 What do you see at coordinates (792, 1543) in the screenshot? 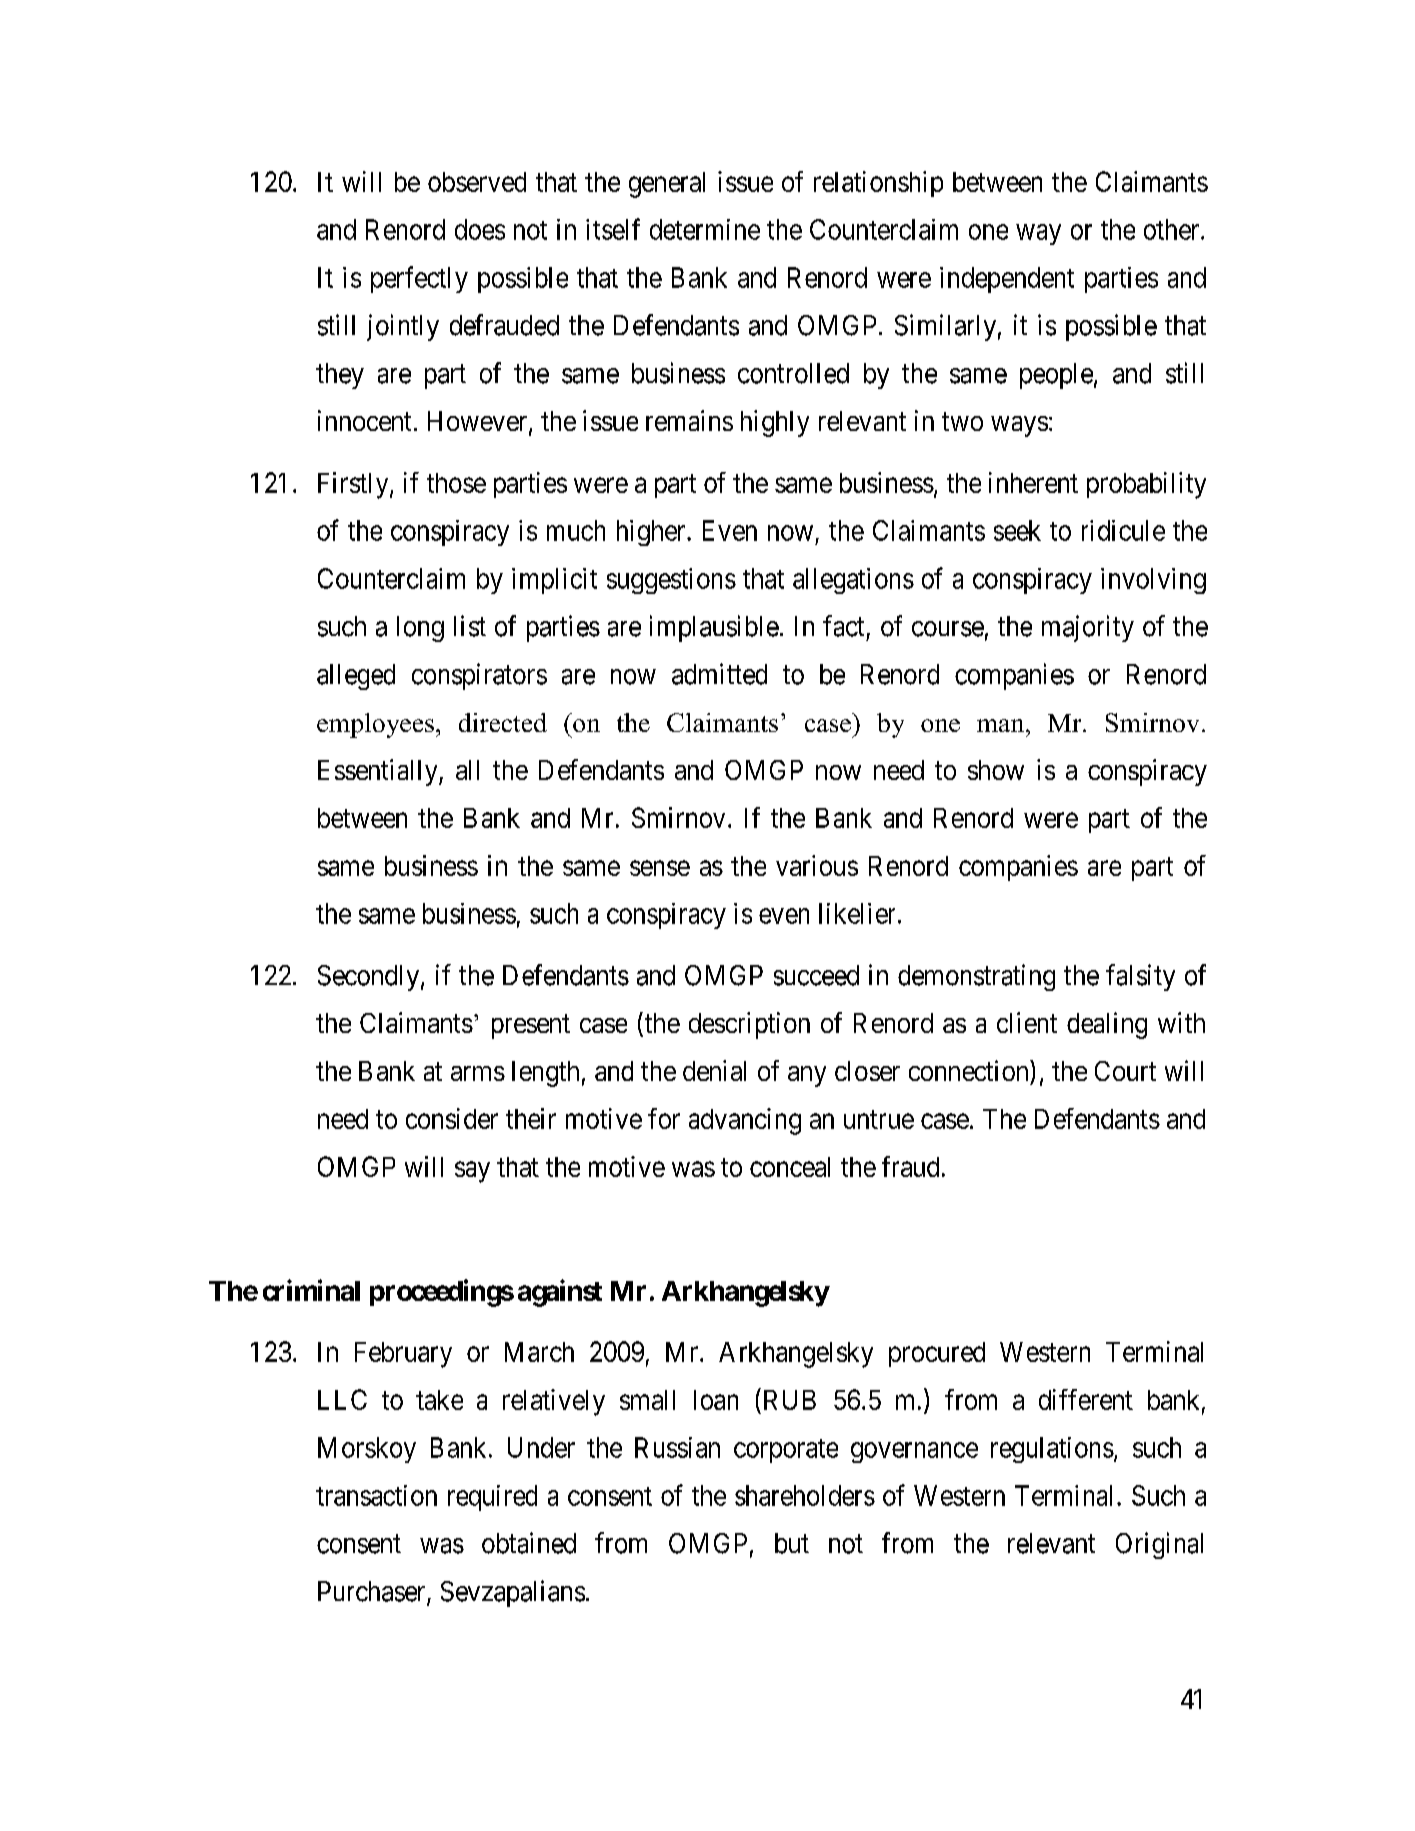
I see `but` at bounding box center [792, 1543].
